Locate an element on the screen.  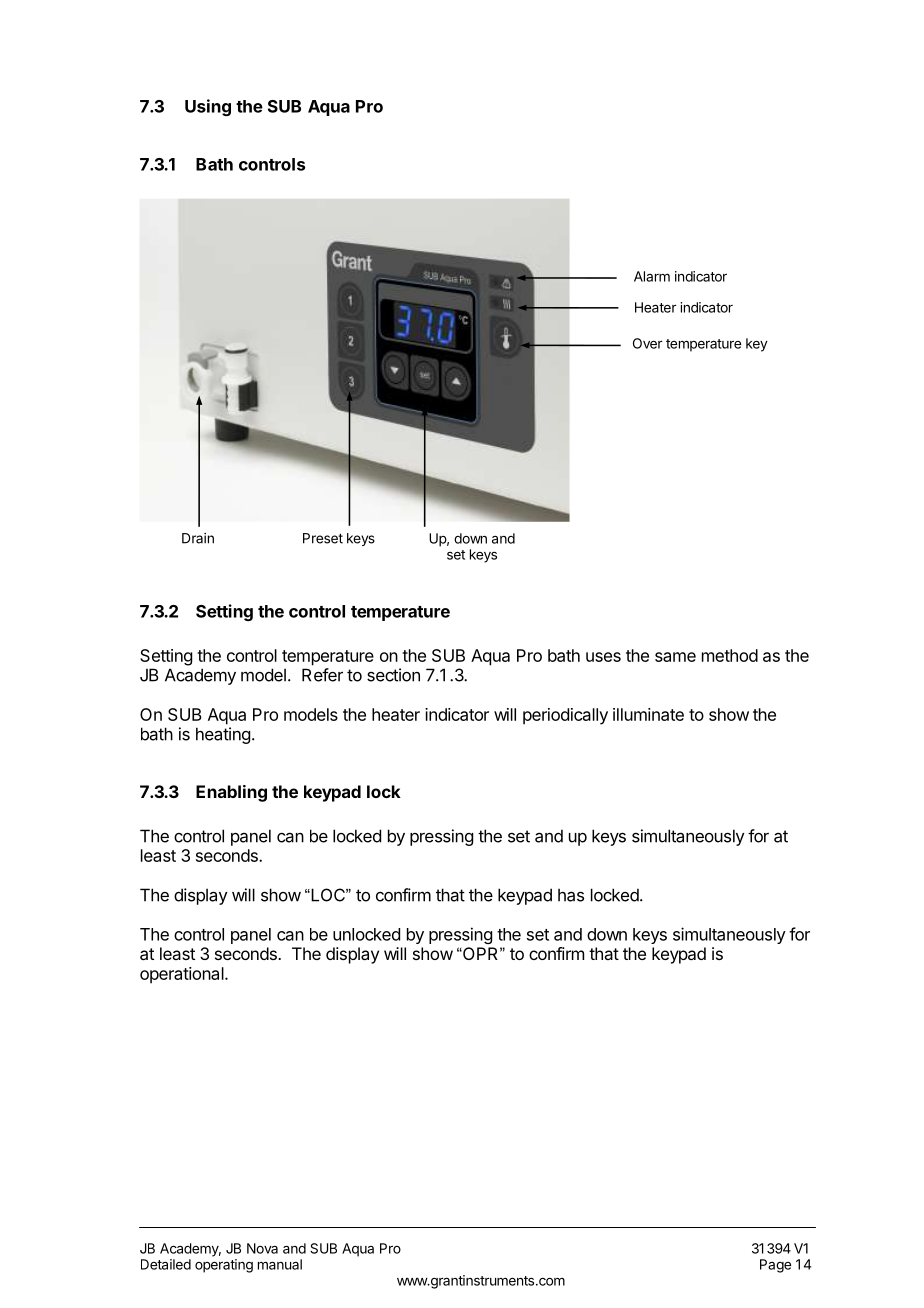
method is located at coordinates (730, 655).
